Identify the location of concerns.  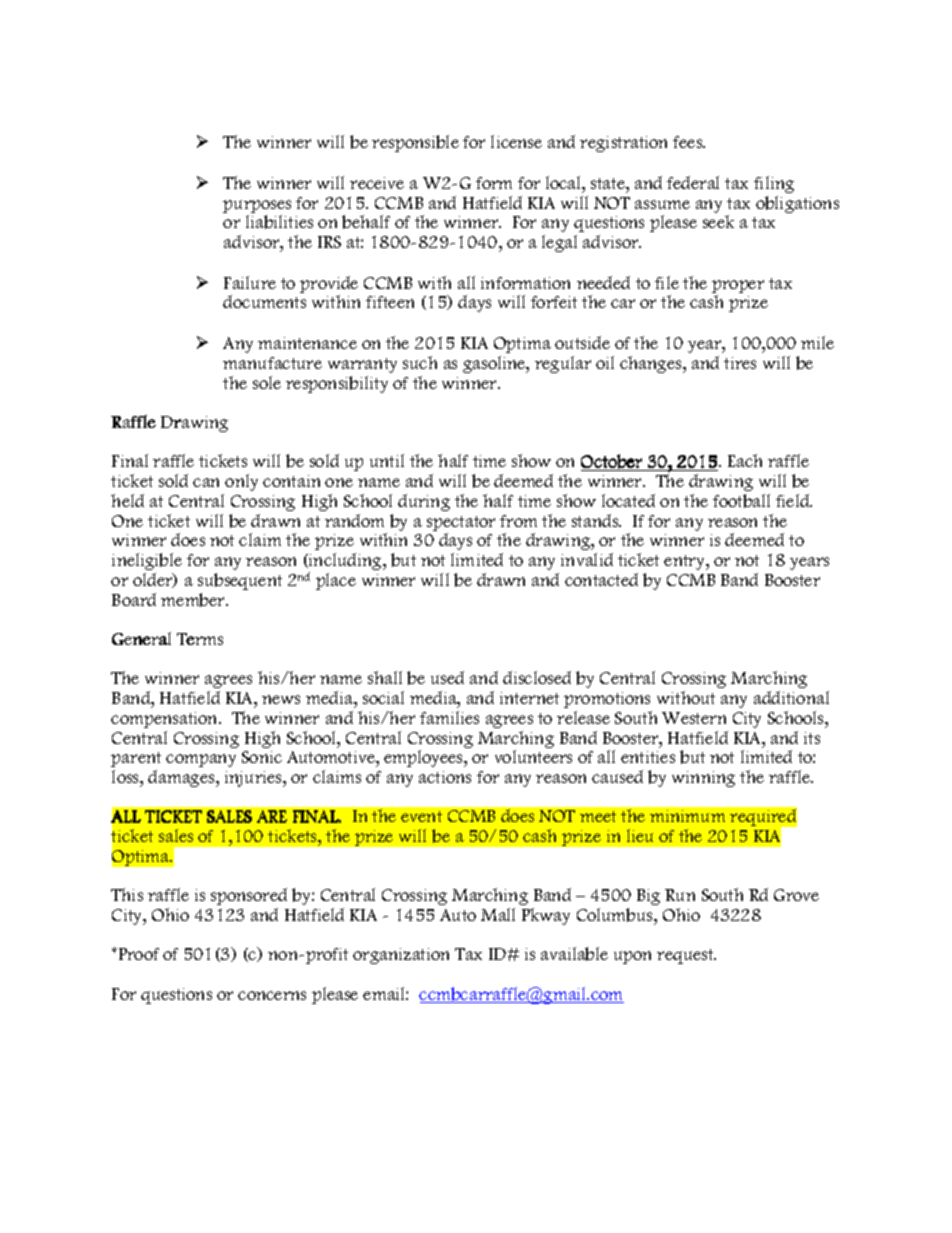
(272, 995).
